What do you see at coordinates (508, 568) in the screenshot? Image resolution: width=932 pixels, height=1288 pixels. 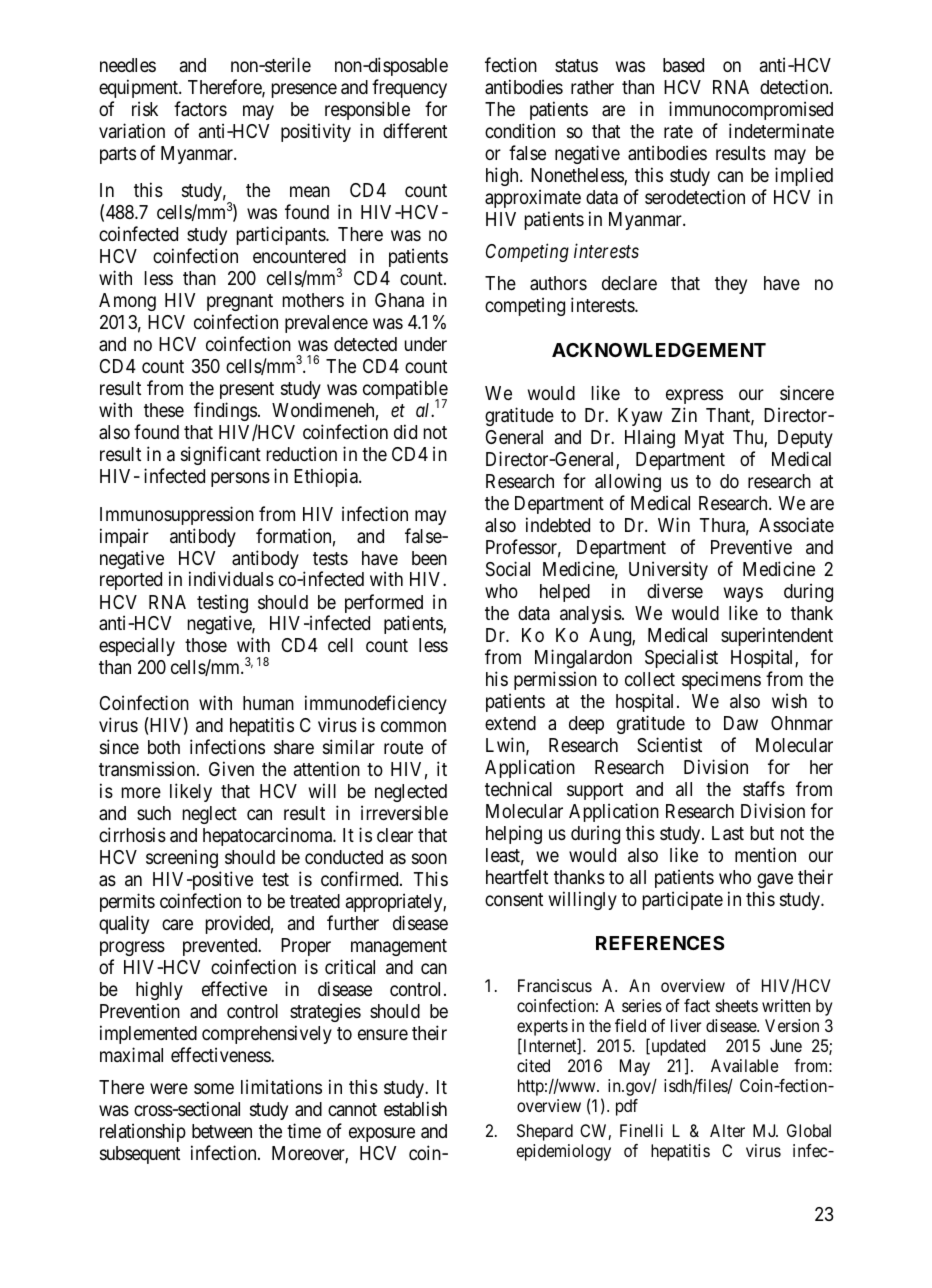 I see `Social` at bounding box center [508, 568].
